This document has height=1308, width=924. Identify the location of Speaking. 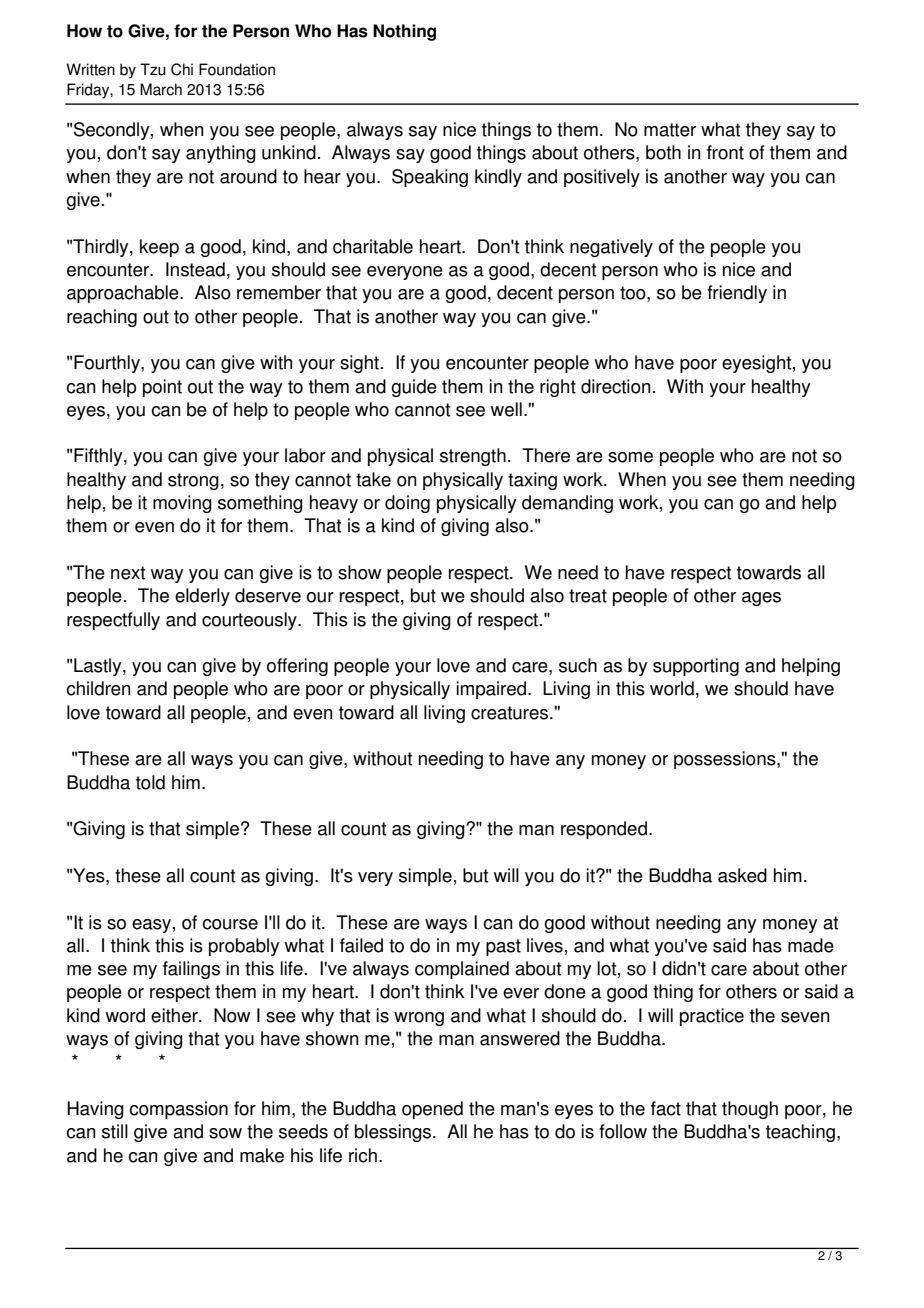
(430, 178).
